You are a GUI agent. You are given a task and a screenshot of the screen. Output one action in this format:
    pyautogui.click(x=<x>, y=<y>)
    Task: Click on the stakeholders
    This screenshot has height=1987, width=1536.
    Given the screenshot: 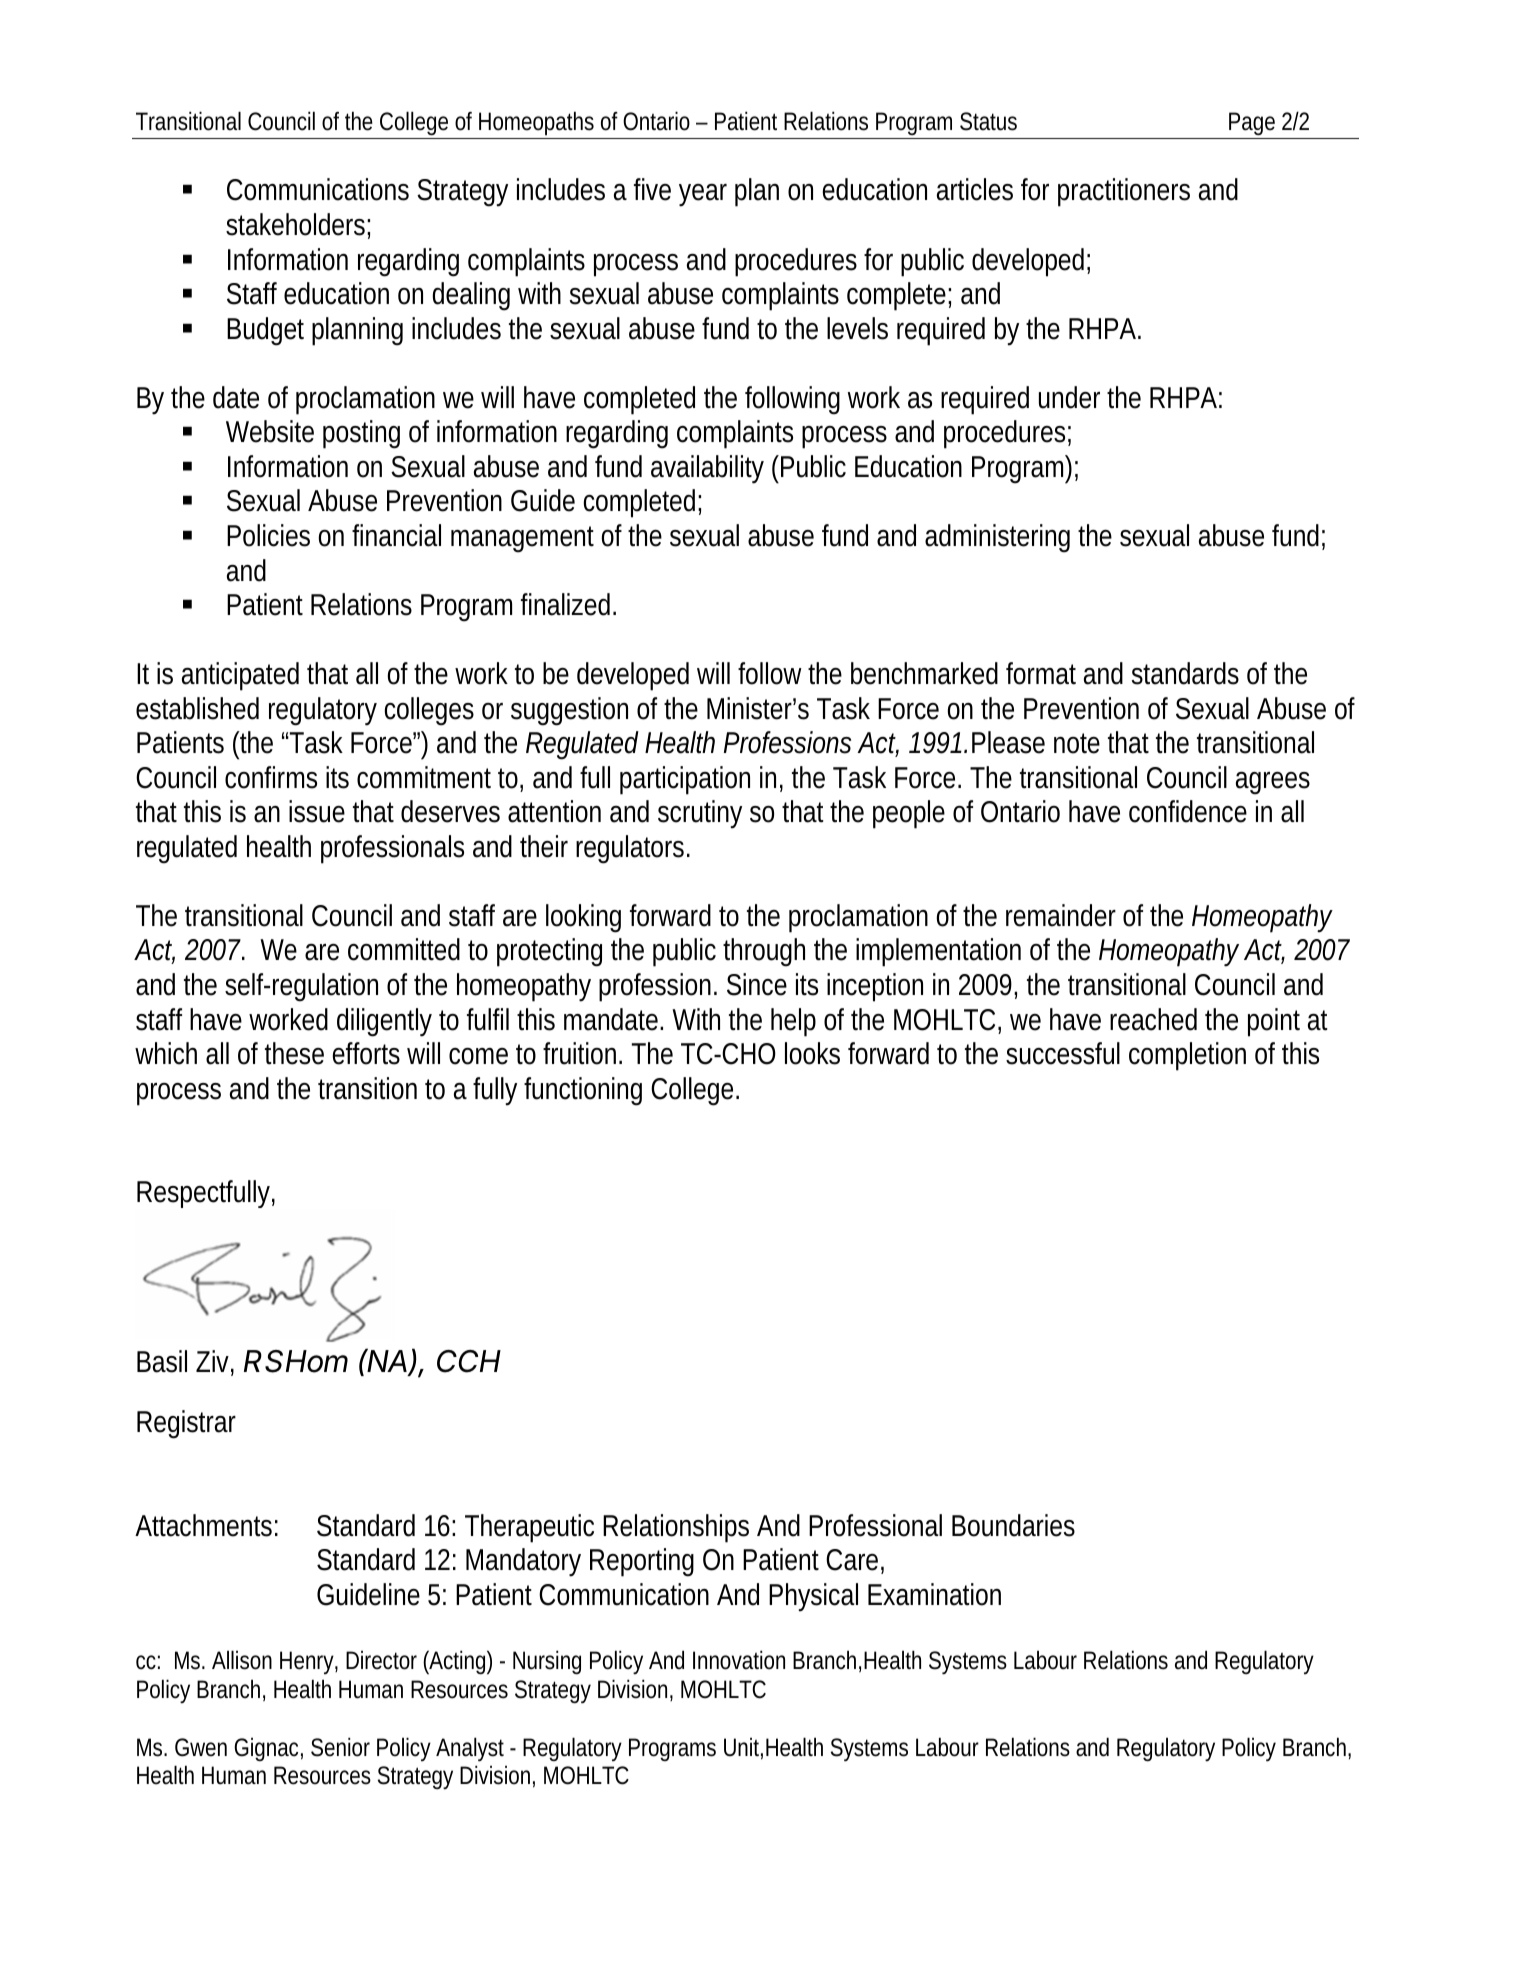 What is the action you would take?
    pyautogui.click(x=298, y=225)
